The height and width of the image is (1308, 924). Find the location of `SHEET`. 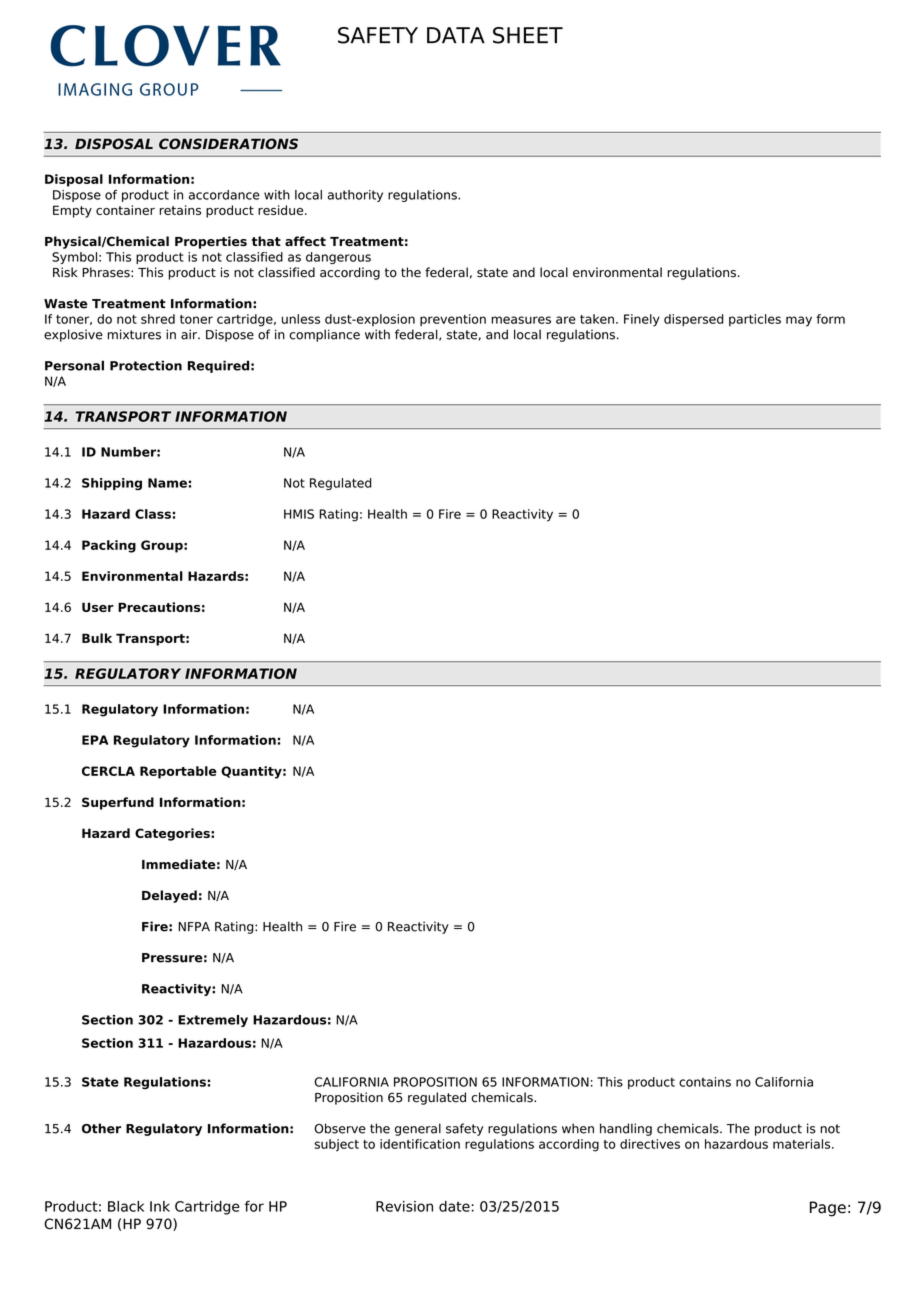

SHEET is located at coordinates (528, 35).
